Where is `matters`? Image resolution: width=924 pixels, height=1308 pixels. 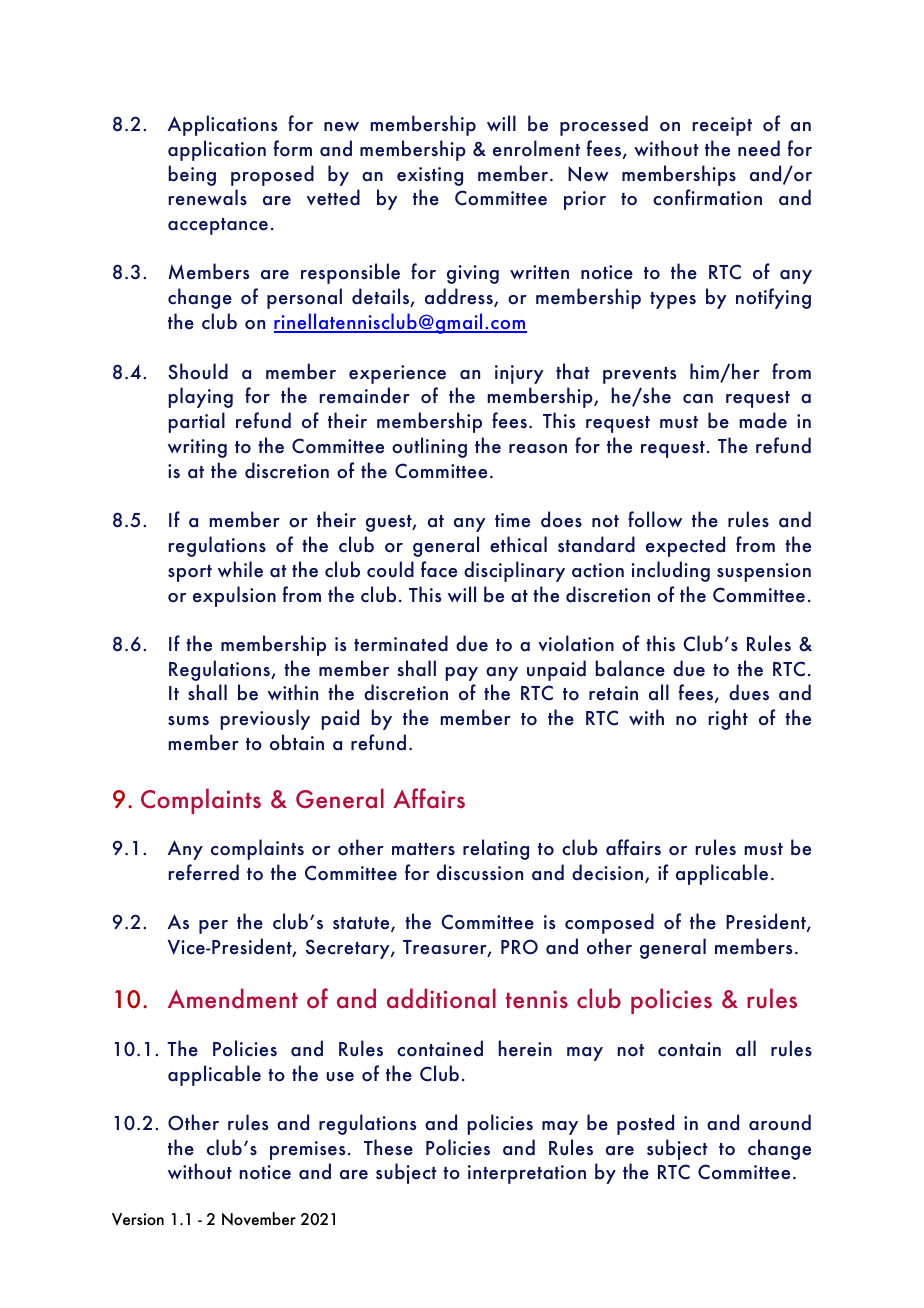
matters is located at coordinates (423, 849).
